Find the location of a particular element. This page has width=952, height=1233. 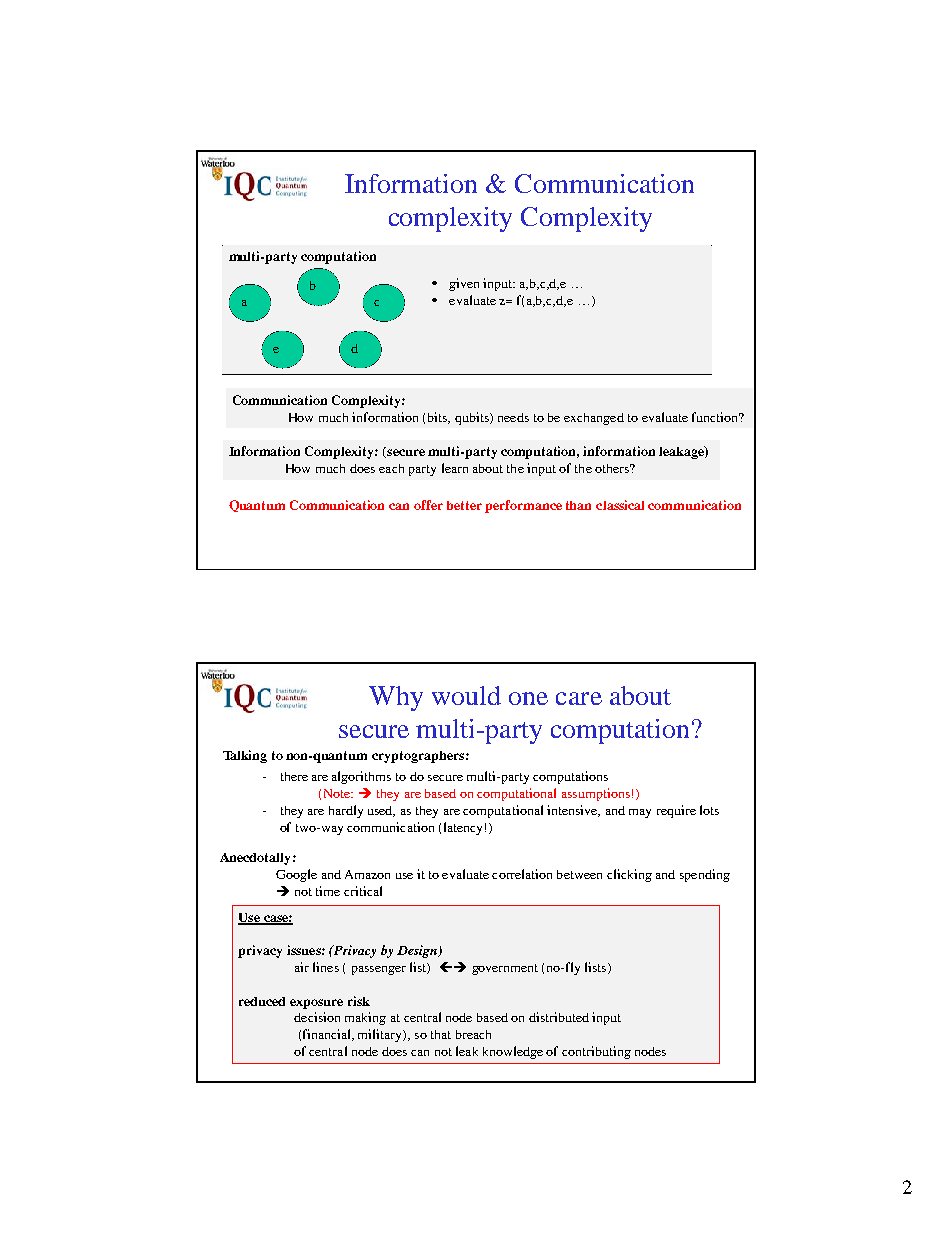

than is located at coordinates (578, 505).
